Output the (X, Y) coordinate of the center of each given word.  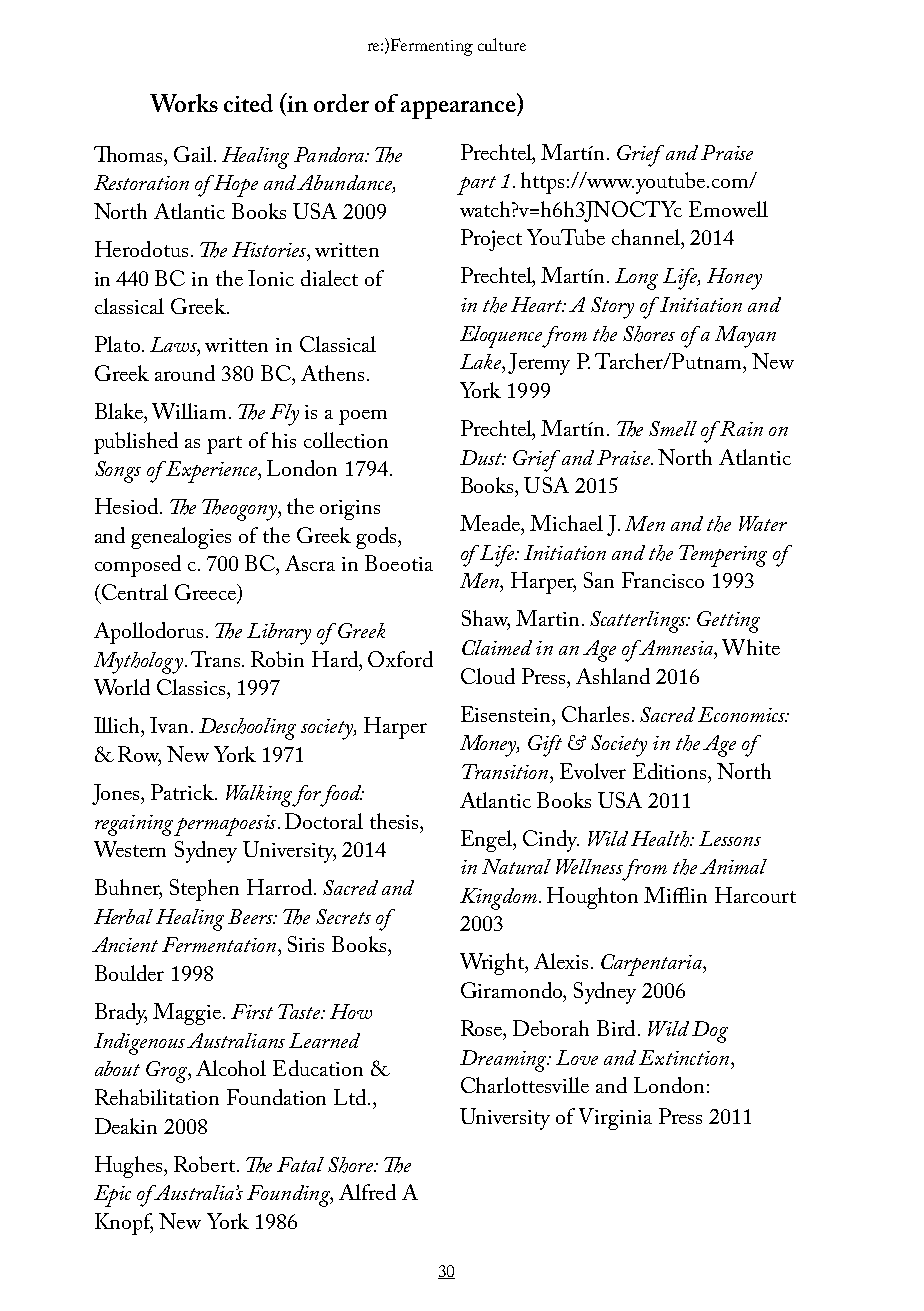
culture (502, 44)
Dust (482, 457)
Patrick (183, 792)
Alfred (367, 1192)
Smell (673, 428)
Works (184, 103)
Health (661, 839)
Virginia (615, 1119)
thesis (395, 821)
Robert (204, 1164)
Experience (211, 472)
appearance (459, 110)
